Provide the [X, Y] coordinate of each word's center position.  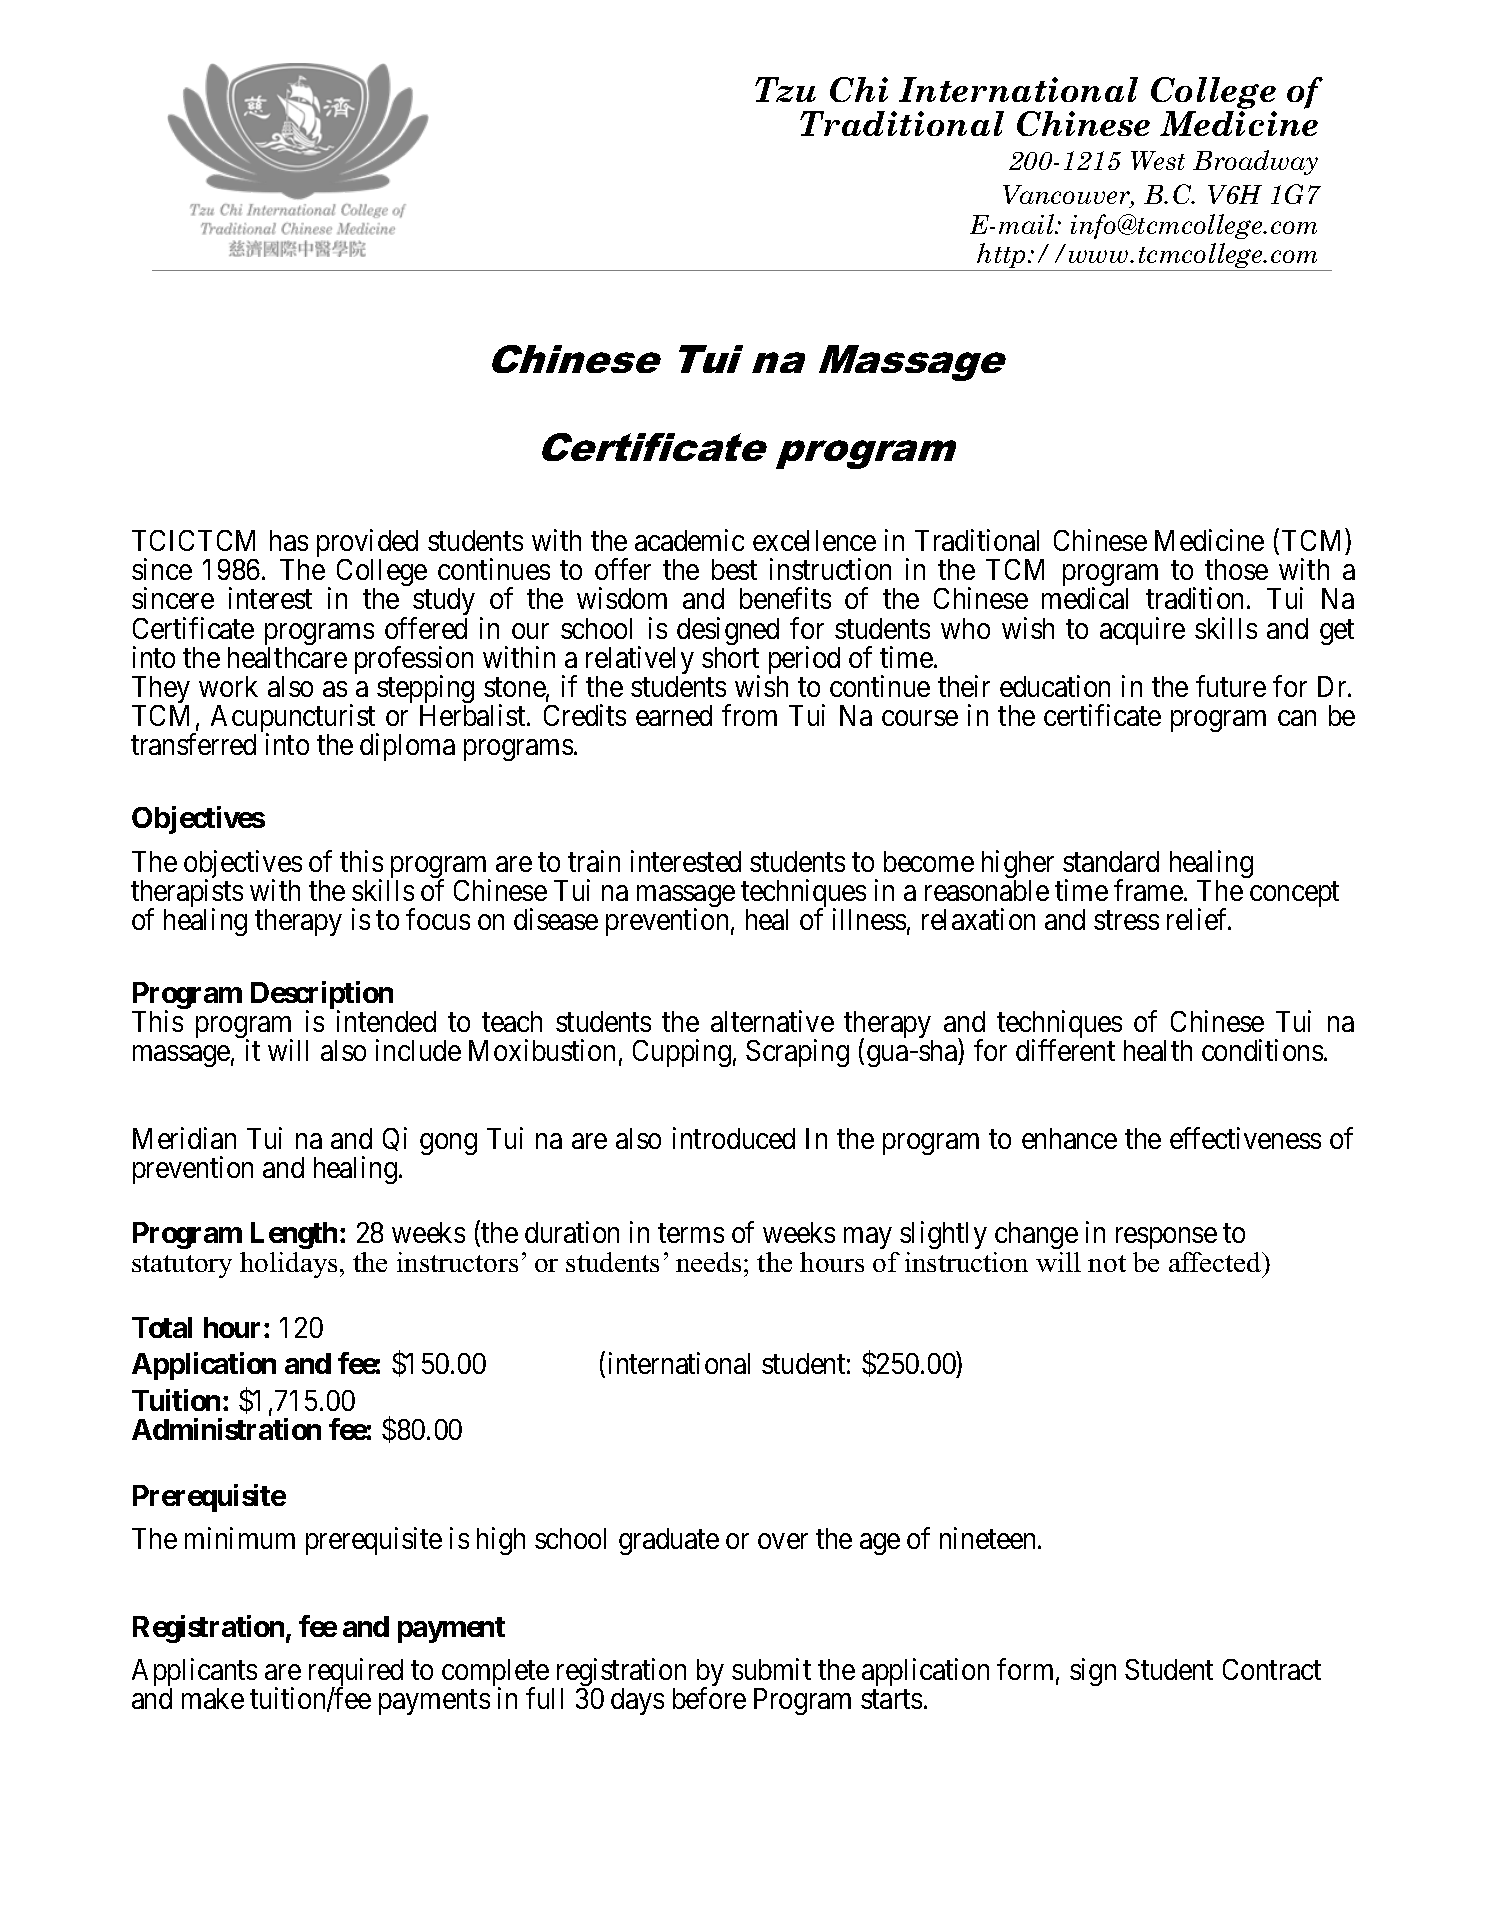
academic [689, 540]
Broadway [1255, 162]
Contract [1272, 1669]
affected [1216, 1262]
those [1236, 569]
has [289, 540]
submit [771, 1669]
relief [1199, 919]
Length [294, 1235]
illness [869, 919]
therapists [187, 894]
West [1158, 160]
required [356, 1674]
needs [708, 1262]
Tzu [785, 89]
